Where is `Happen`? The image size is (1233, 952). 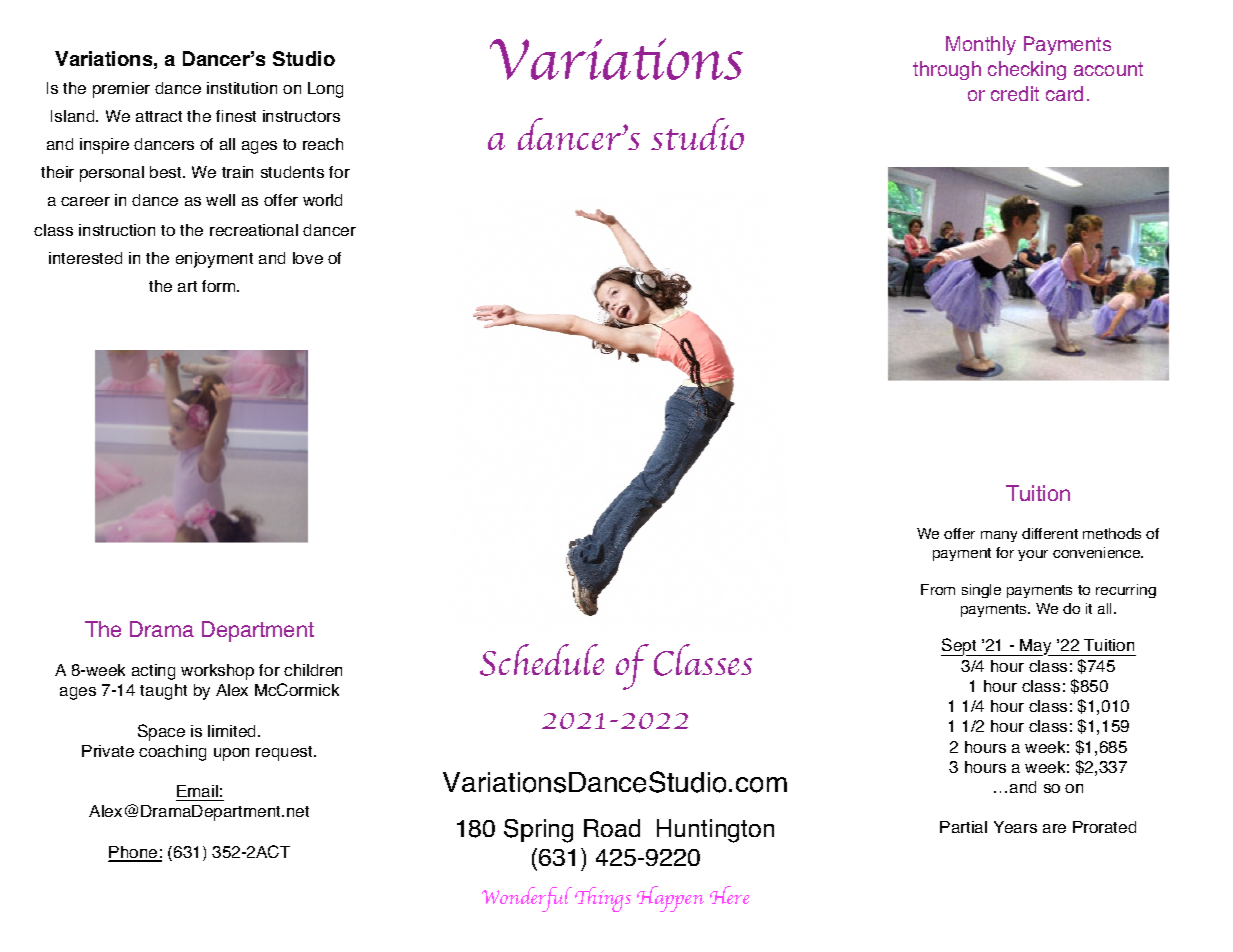 Happen is located at coordinates (670, 899).
